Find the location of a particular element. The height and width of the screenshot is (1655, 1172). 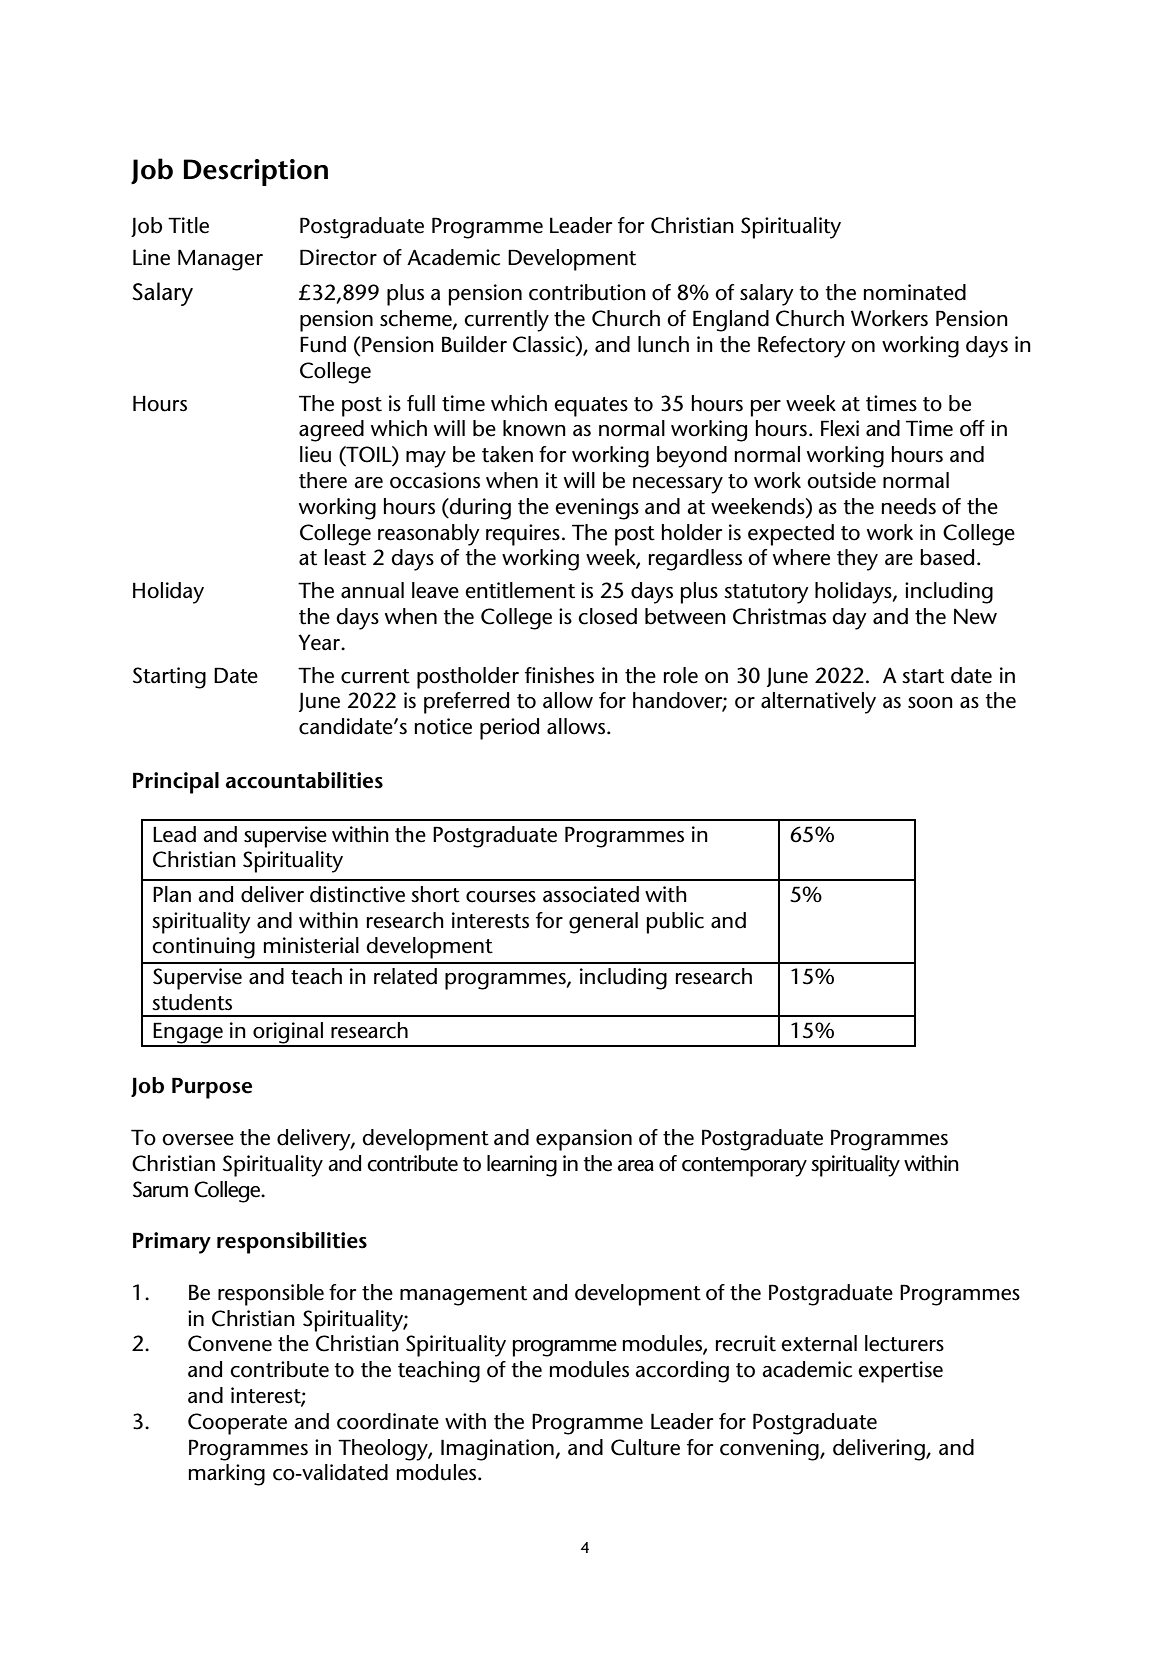

contribution is located at coordinates (587, 292).
